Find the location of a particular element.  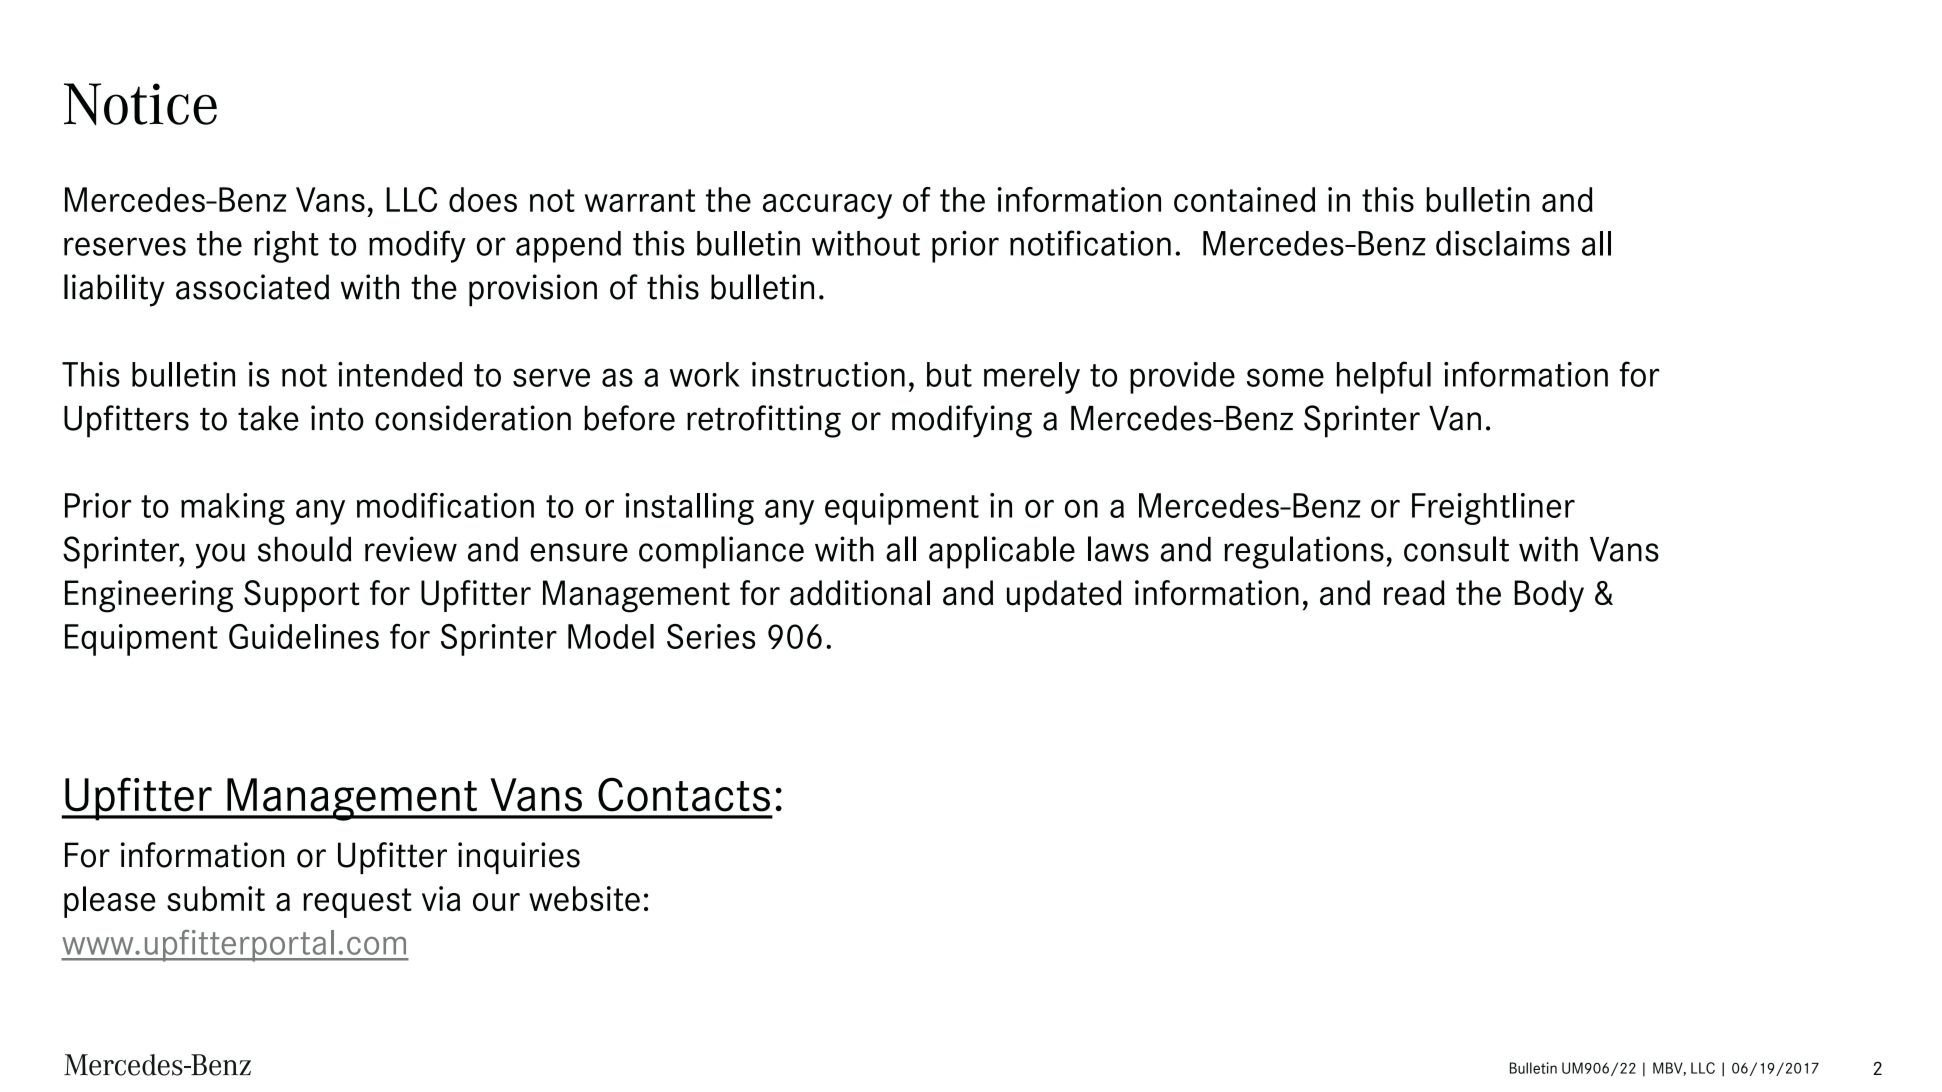

Support is located at coordinates (302, 596).
